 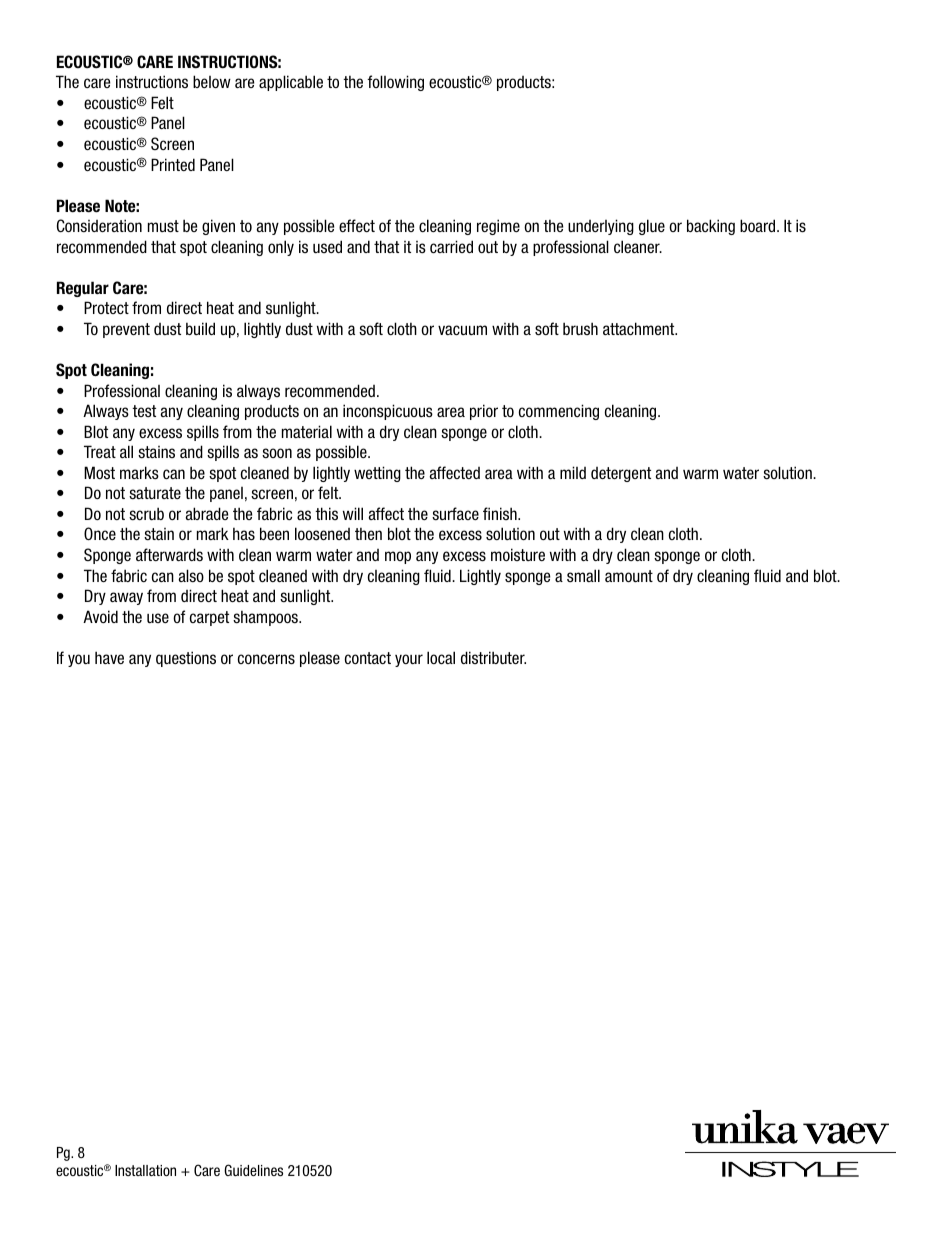 I want to click on local, so click(x=441, y=657).
